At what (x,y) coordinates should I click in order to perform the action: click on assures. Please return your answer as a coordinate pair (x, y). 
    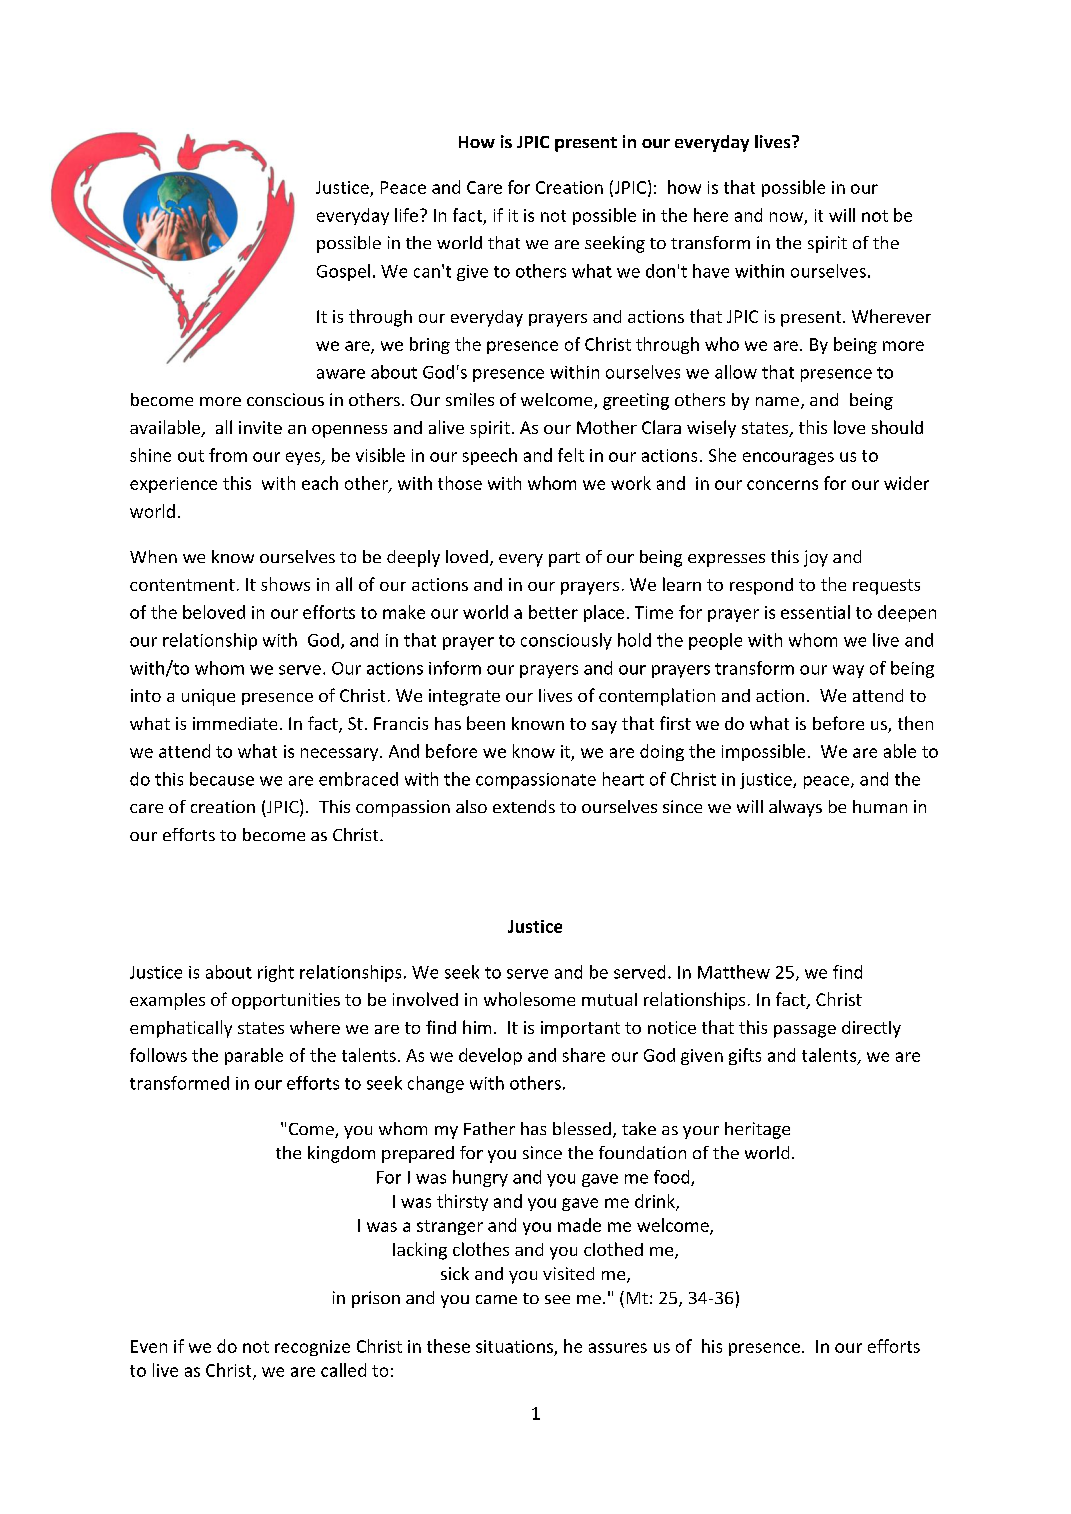
    Looking at the image, I should click on (618, 1348).
